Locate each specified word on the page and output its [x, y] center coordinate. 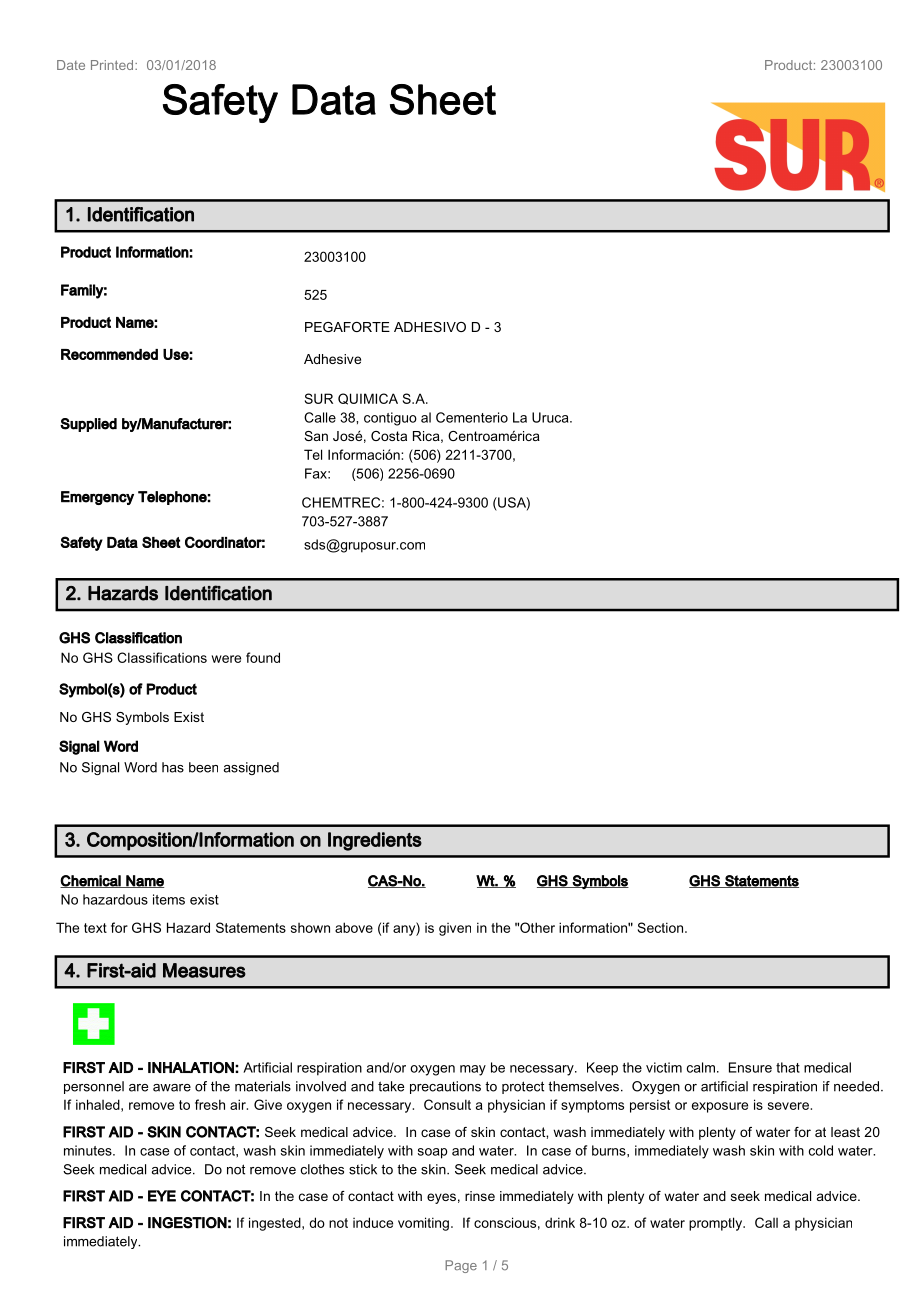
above [354, 927]
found [263, 657]
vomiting [423, 1224]
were [226, 659]
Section [662, 927]
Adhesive [332, 359]
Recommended [109, 354]
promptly [717, 1224]
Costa [389, 436]
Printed [113, 65]
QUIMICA [368, 399]
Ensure [750, 1067]
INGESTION [187, 1223]
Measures [204, 970]
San [316, 436]
